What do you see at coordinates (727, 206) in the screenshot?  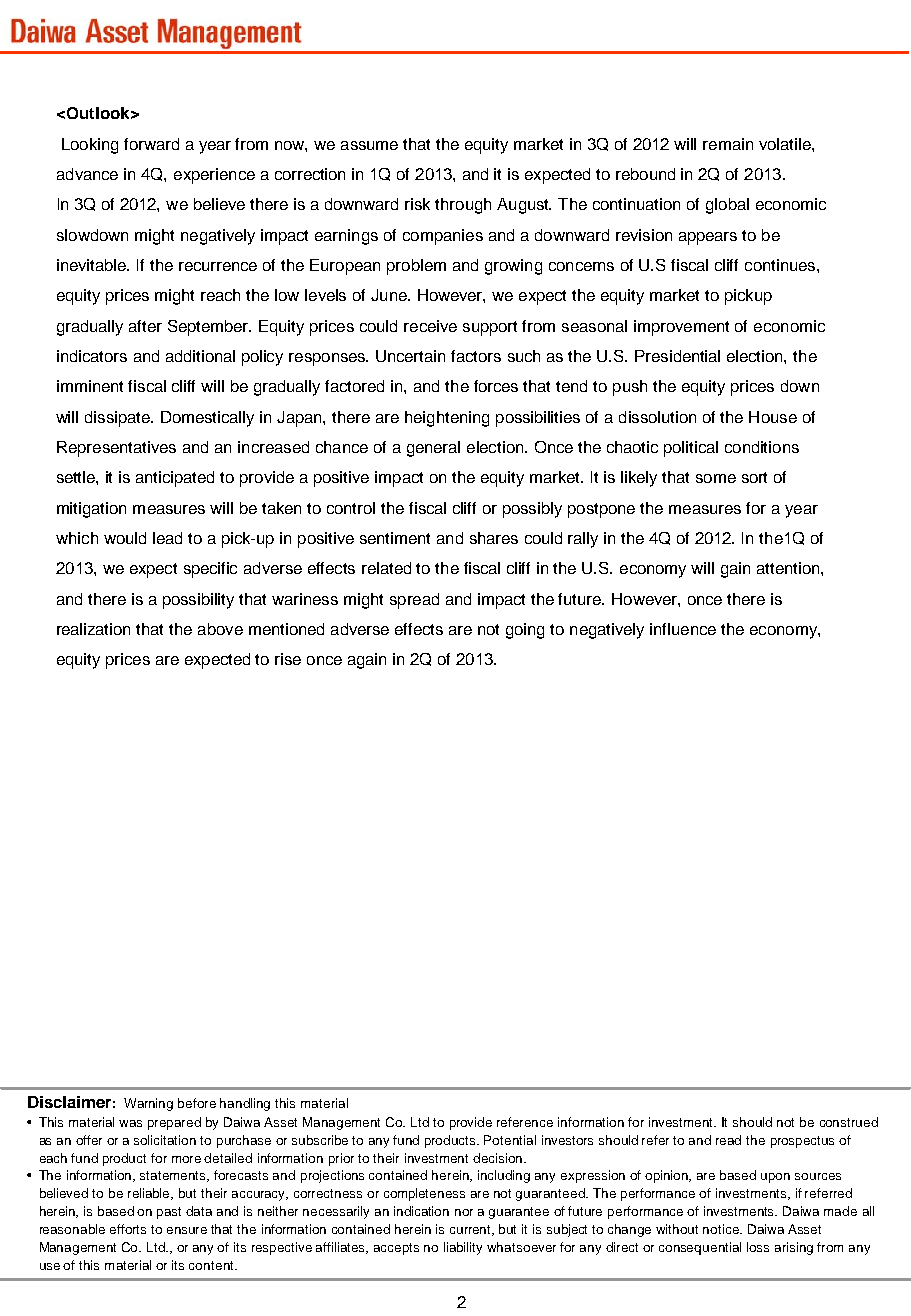 I see `global` at bounding box center [727, 206].
